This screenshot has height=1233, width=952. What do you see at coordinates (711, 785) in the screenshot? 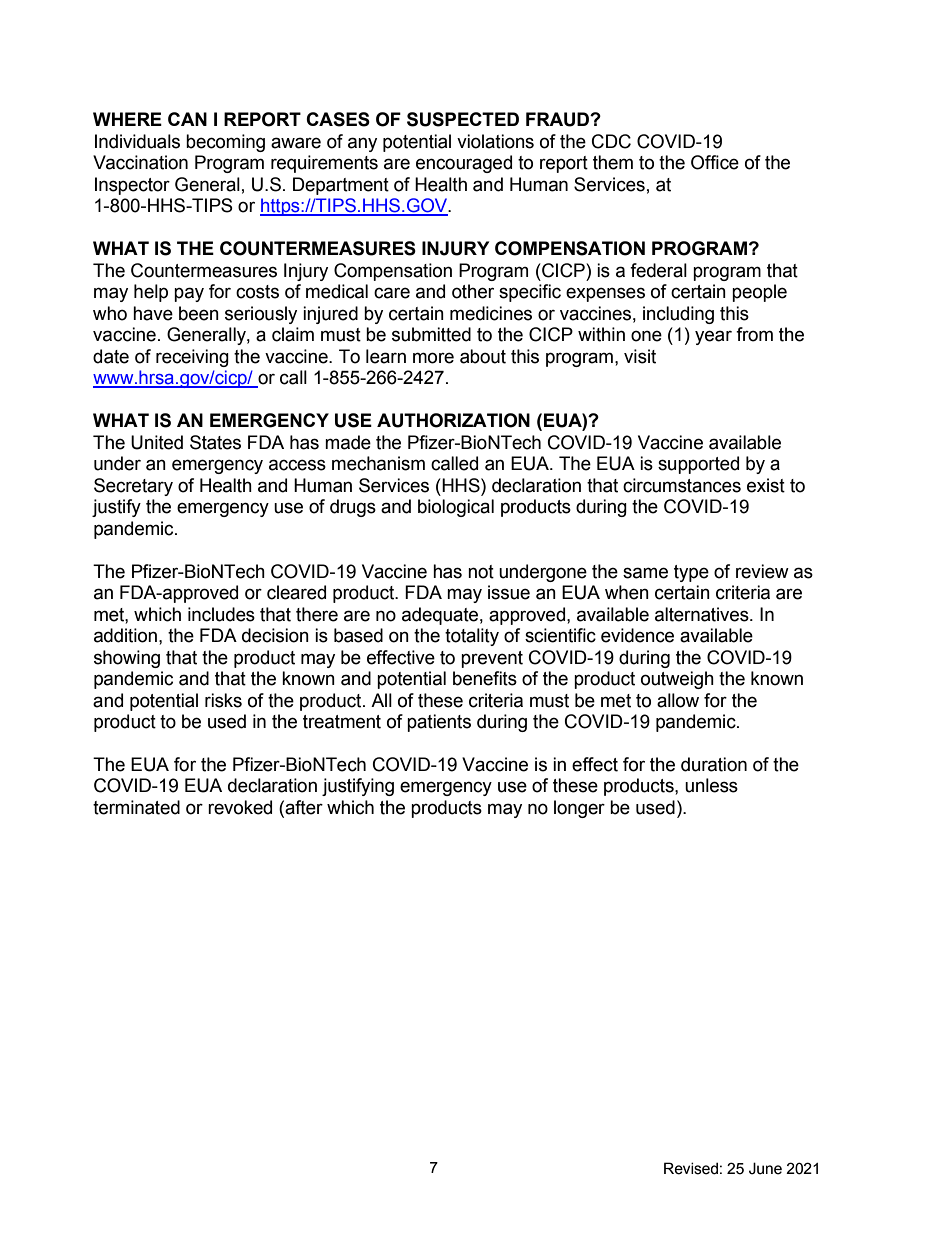
I see `unless` at bounding box center [711, 785].
